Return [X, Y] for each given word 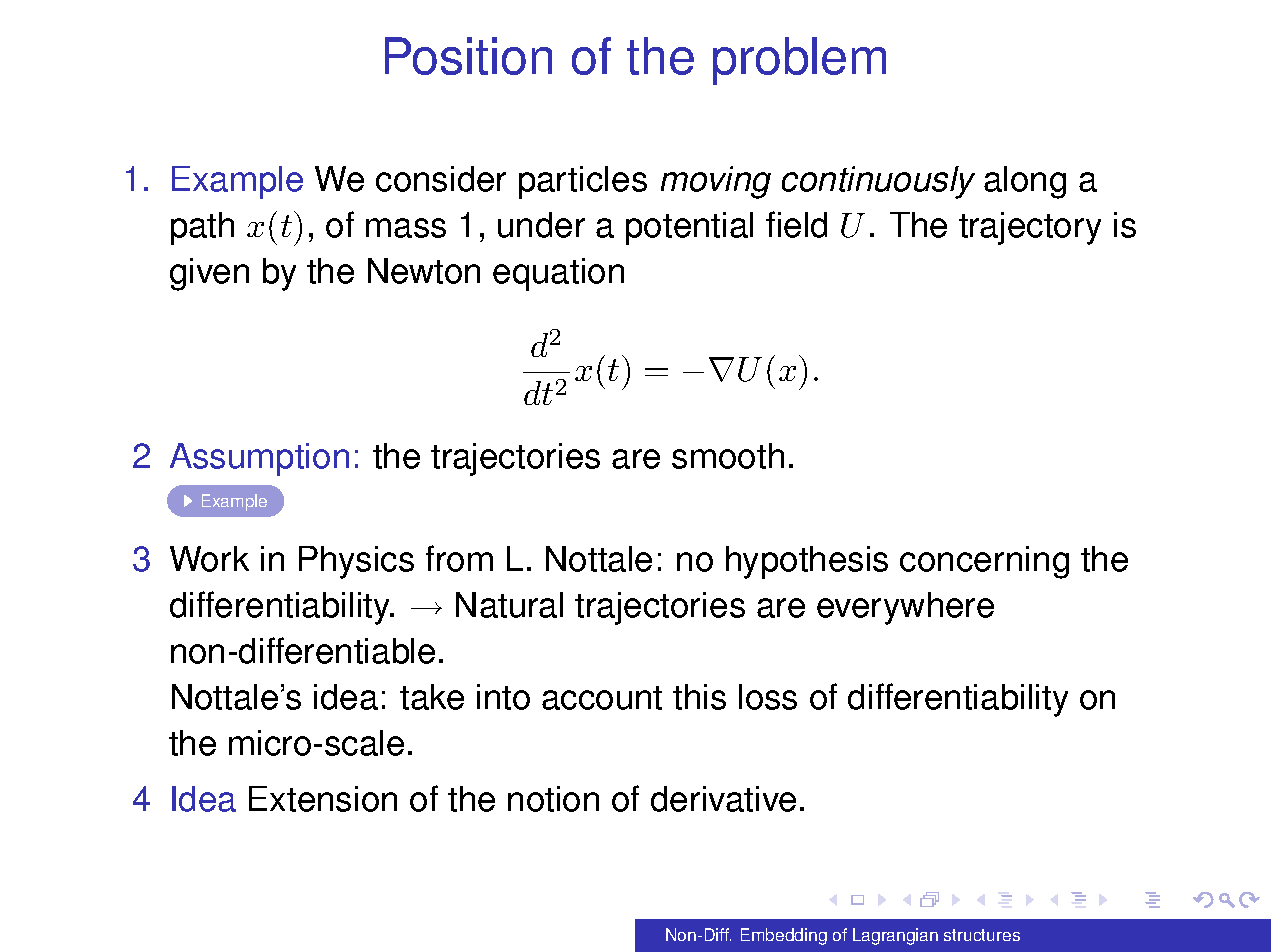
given [209, 274]
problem [799, 61]
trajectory [1030, 228]
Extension [323, 799]
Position [468, 56]
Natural [509, 605]
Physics [356, 562]
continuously [878, 182]
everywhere [905, 608]
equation [558, 274]
